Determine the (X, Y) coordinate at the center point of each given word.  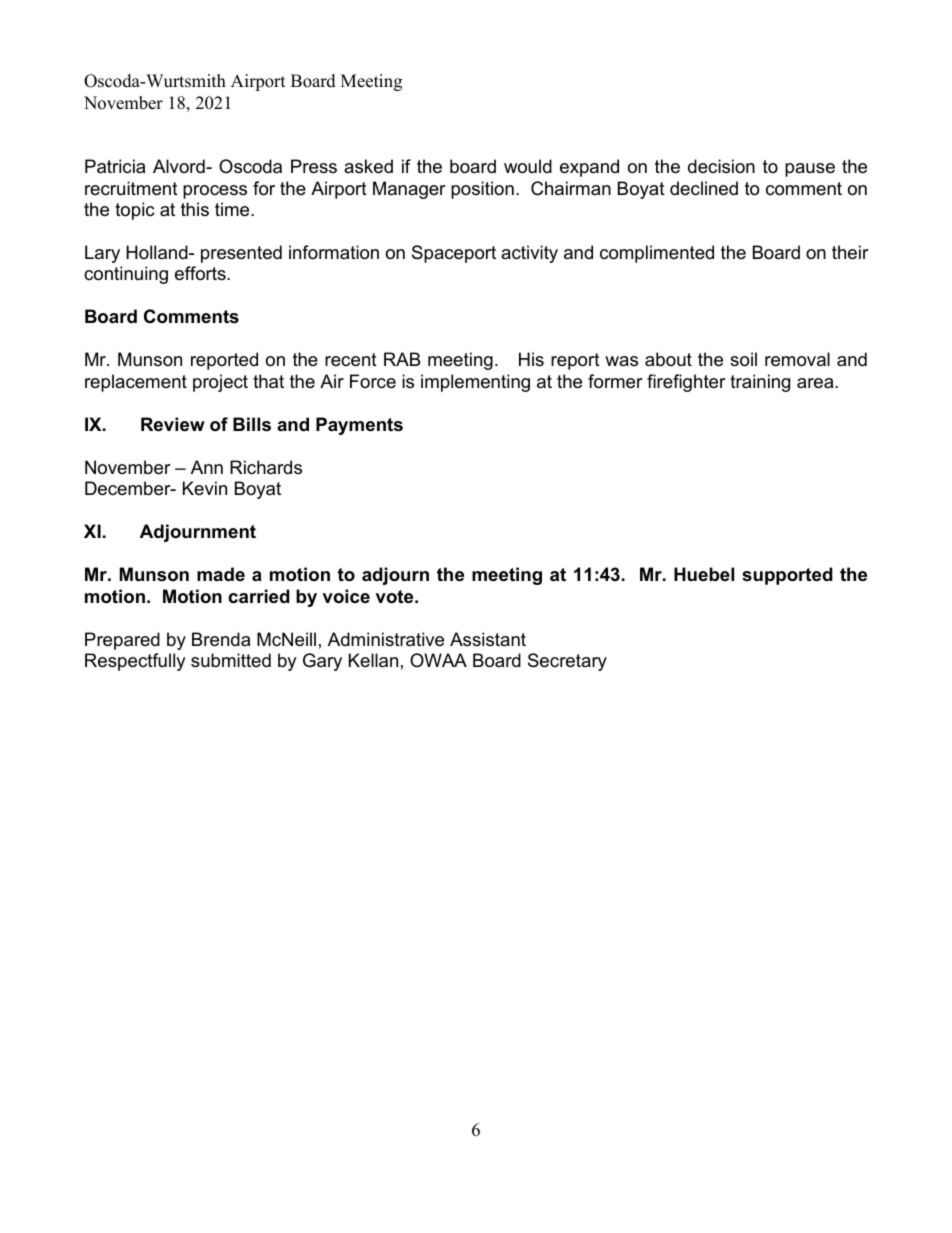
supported (787, 576)
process (215, 192)
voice (346, 596)
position (482, 190)
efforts (201, 273)
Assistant (488, 639)
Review (173, 424)
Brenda (221, 639)
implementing (475, 383)
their (850, 252)
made (221, 574)
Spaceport (454, 254)
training (760, 383)
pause (810, 170)
